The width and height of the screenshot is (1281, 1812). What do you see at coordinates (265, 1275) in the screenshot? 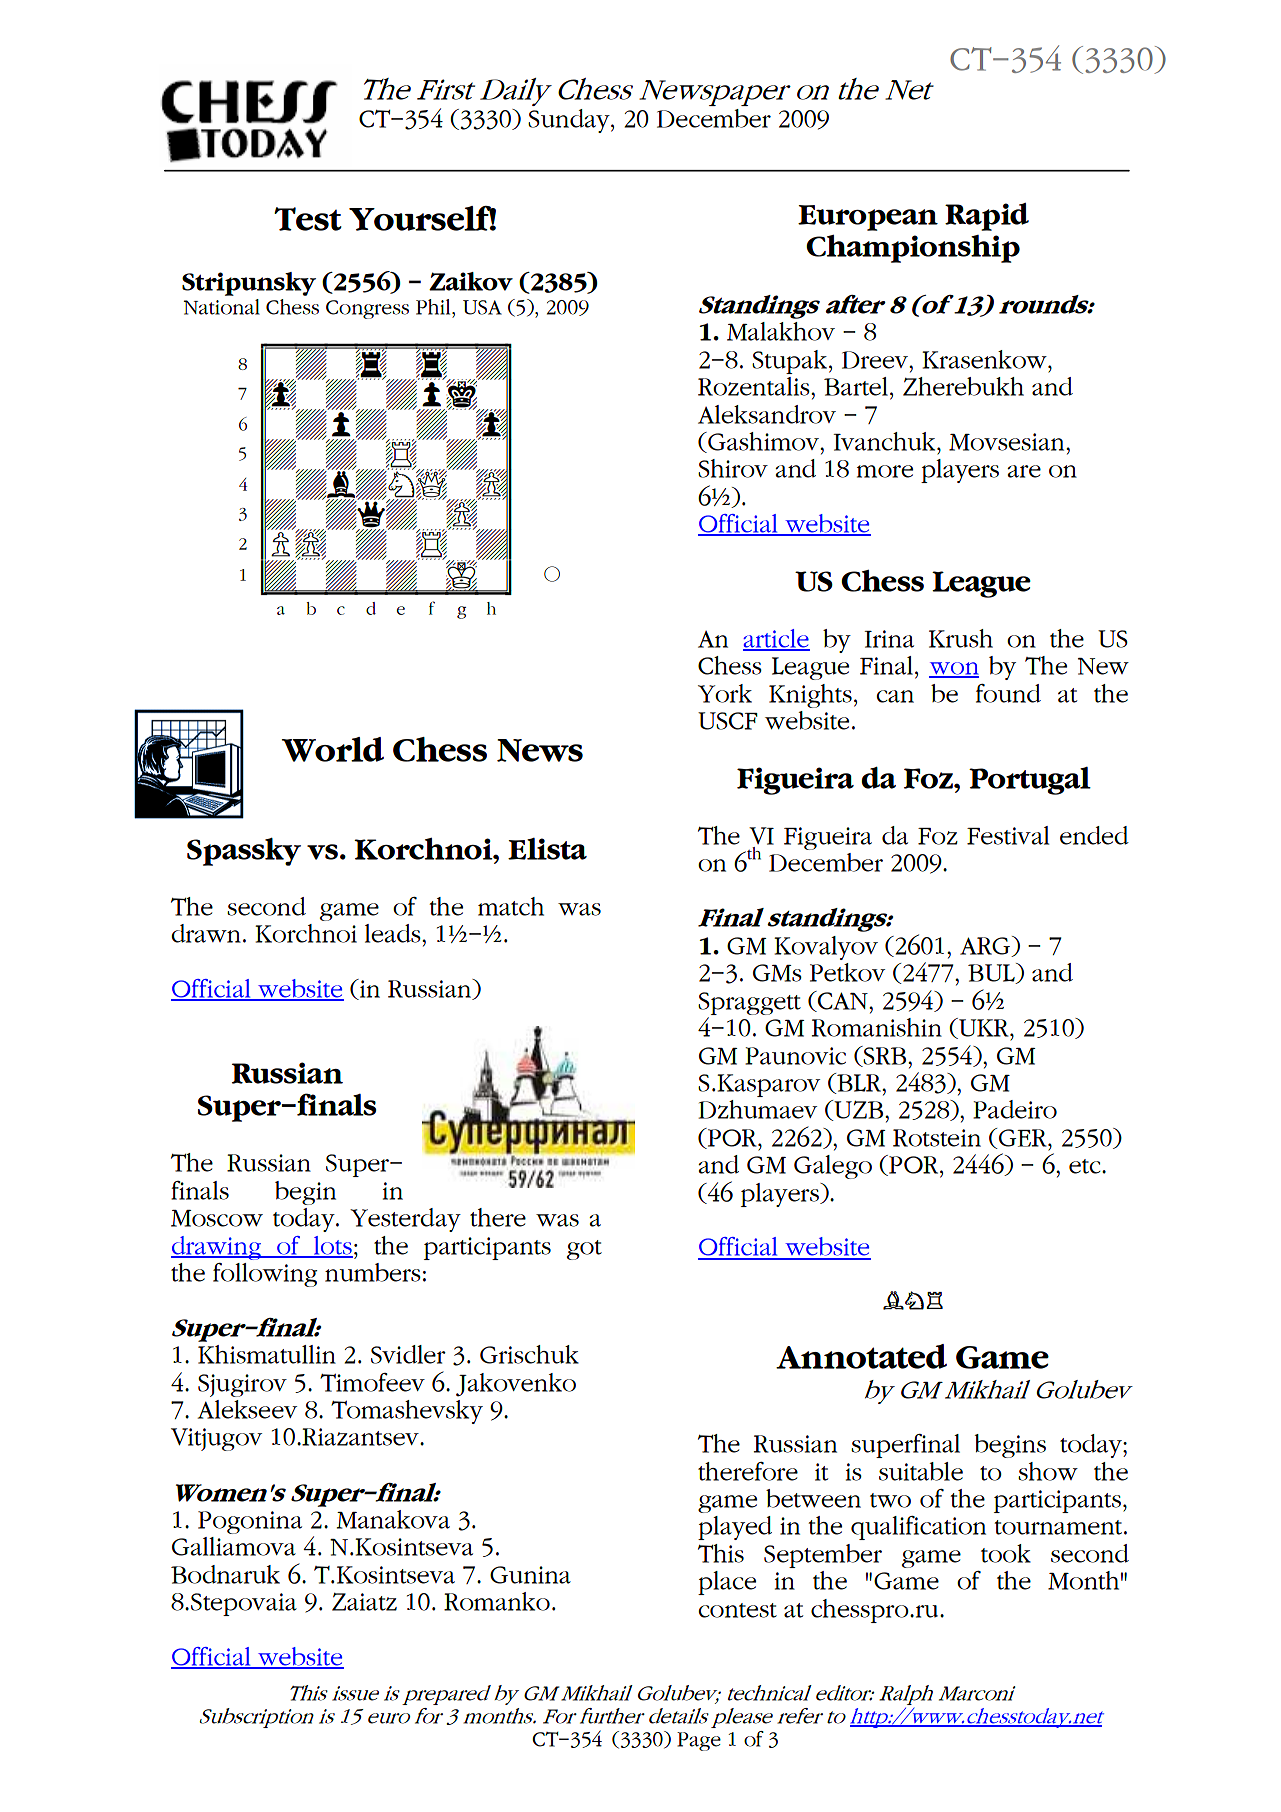
I see `following` at bounding box center [265, 1275].
